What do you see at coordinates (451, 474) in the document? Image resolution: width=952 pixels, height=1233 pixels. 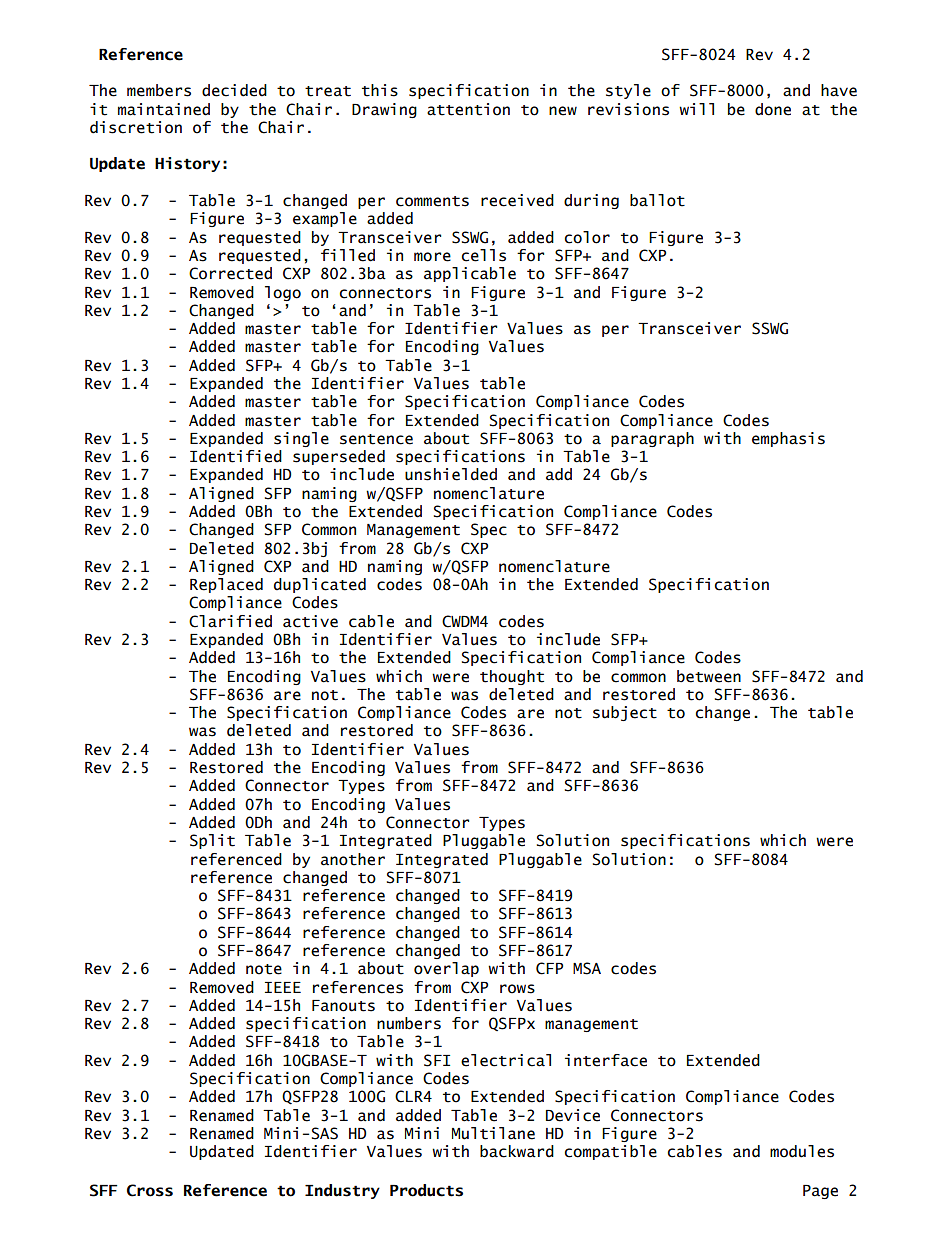 I see `unshielded` at bounding box center [451, 474].
